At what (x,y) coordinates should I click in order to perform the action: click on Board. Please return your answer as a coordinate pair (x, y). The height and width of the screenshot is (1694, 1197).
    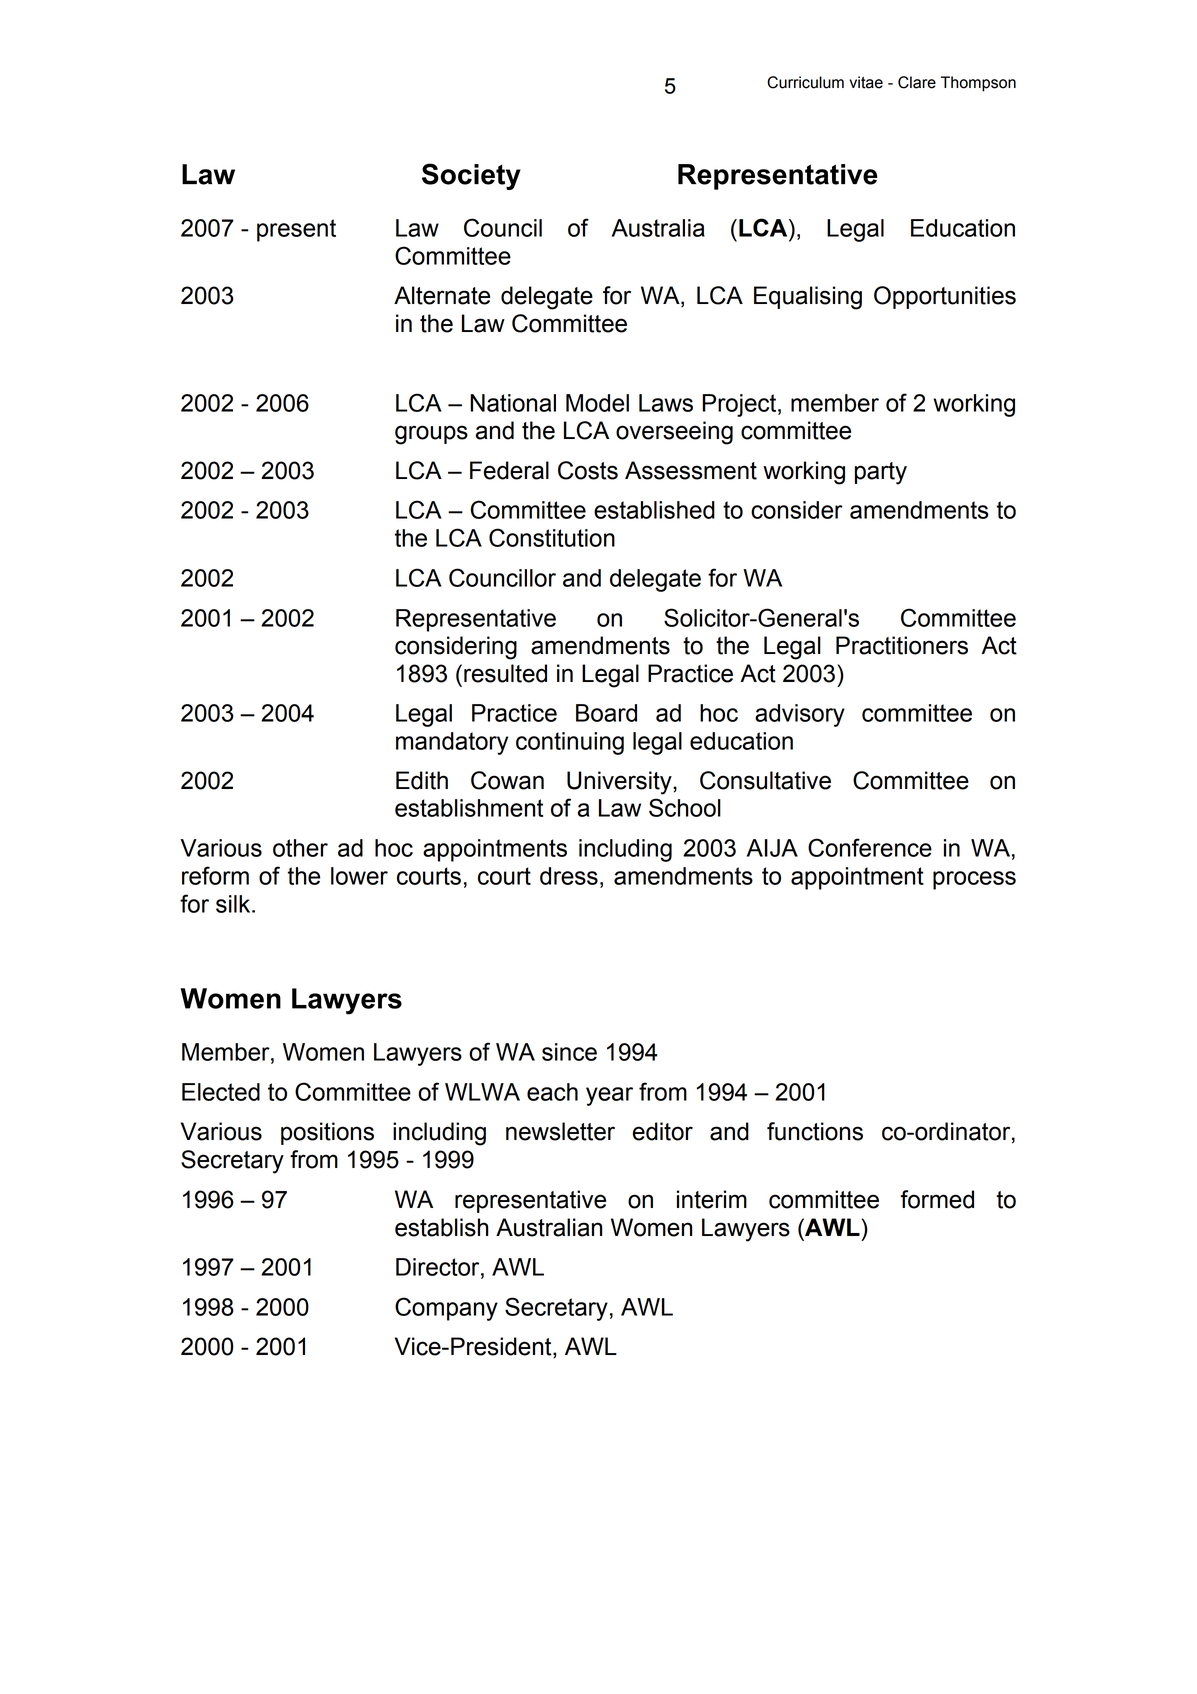
    Looking at the image, I should click on (606, 713).
